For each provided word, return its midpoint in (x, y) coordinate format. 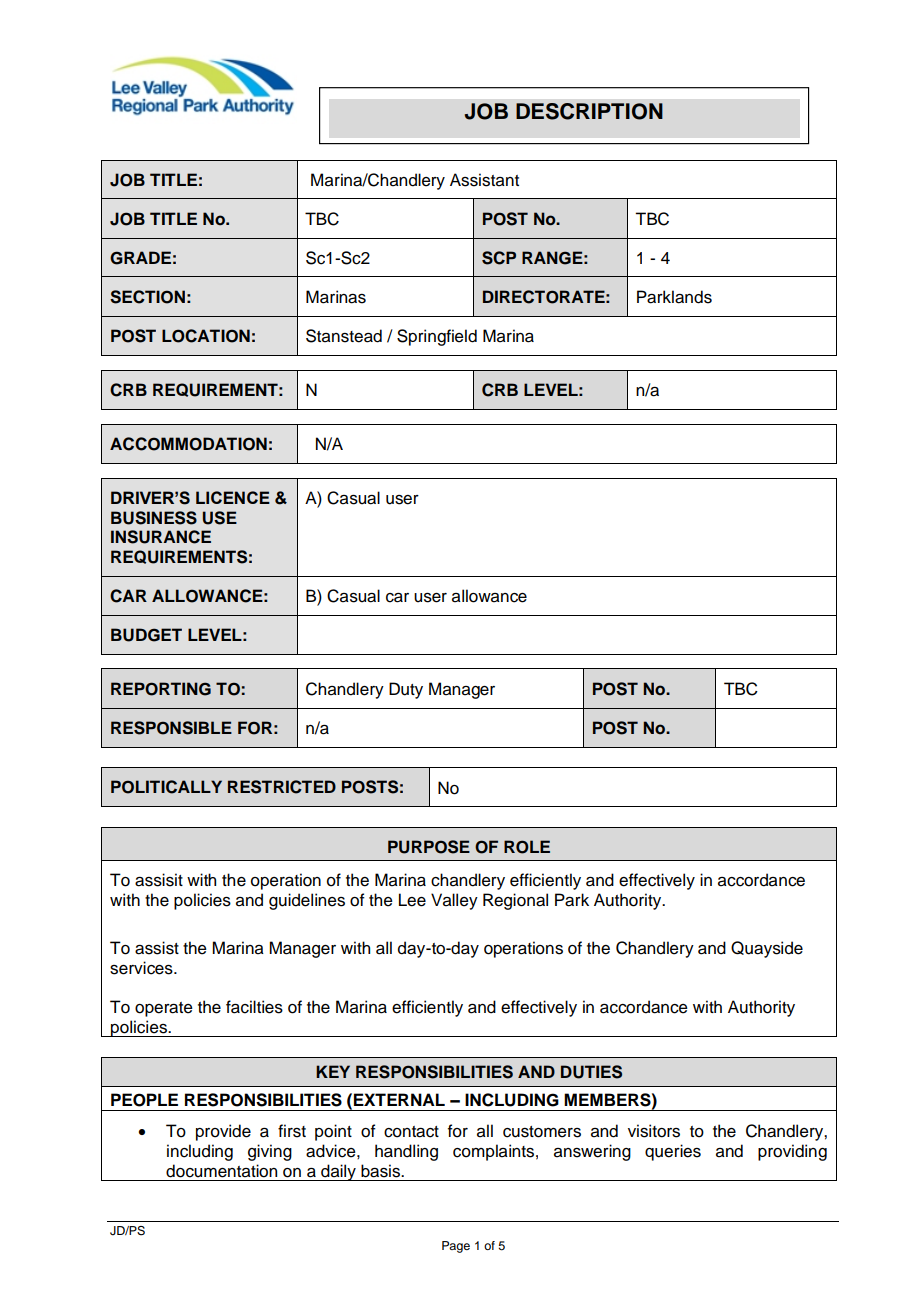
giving (270, 1152)
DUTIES (591, 1072)
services (142, 968)
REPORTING (161, 689)
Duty (406, 690)
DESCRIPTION (589, 111)
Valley (454, 901)
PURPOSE (429, 847)
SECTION (147, 297)
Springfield (437, 337)
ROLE (527, 847)
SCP (499, 258)
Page (456, 1247)
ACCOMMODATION (188, 444)
